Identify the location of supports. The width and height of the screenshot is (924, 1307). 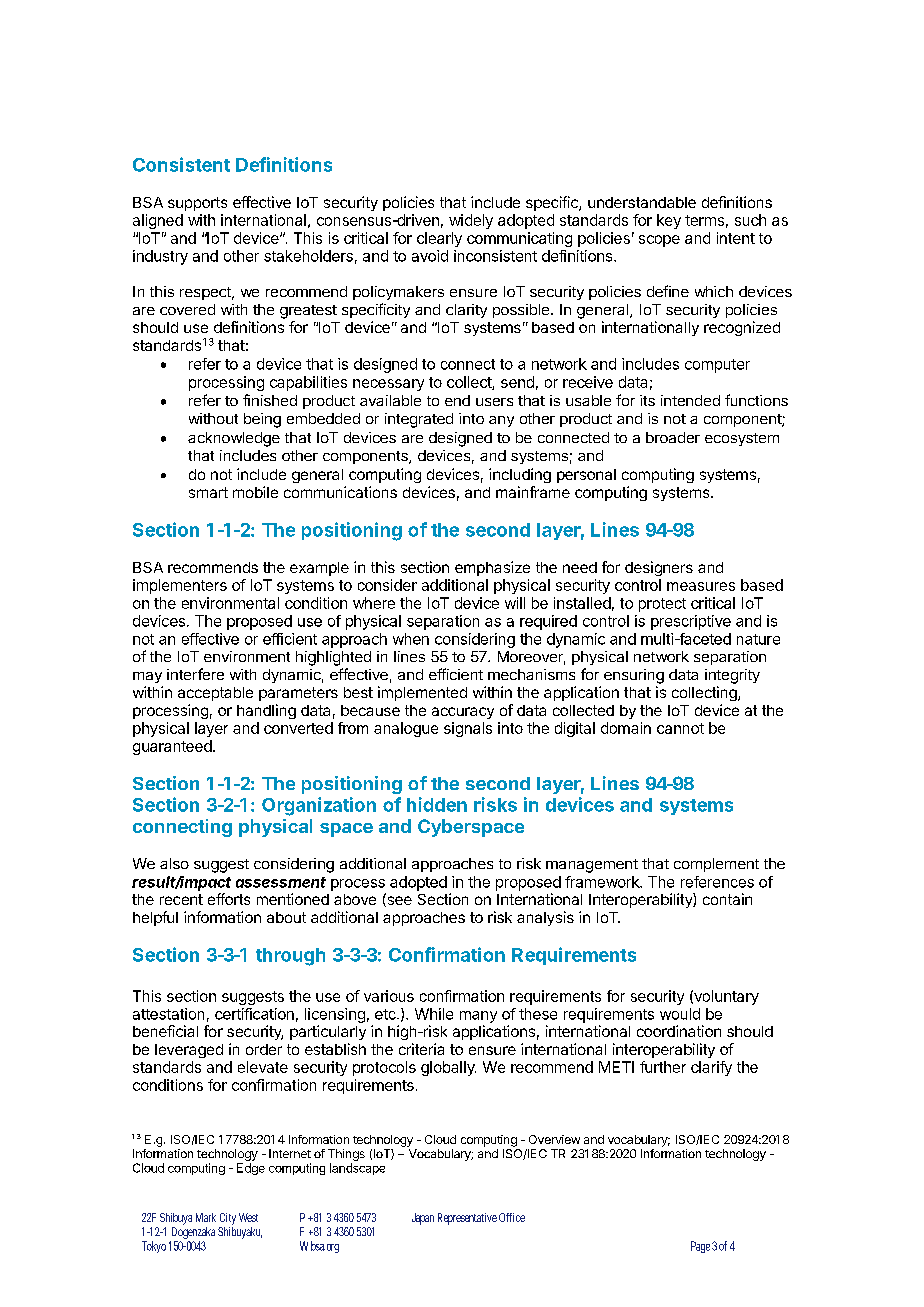
(197, 204).
